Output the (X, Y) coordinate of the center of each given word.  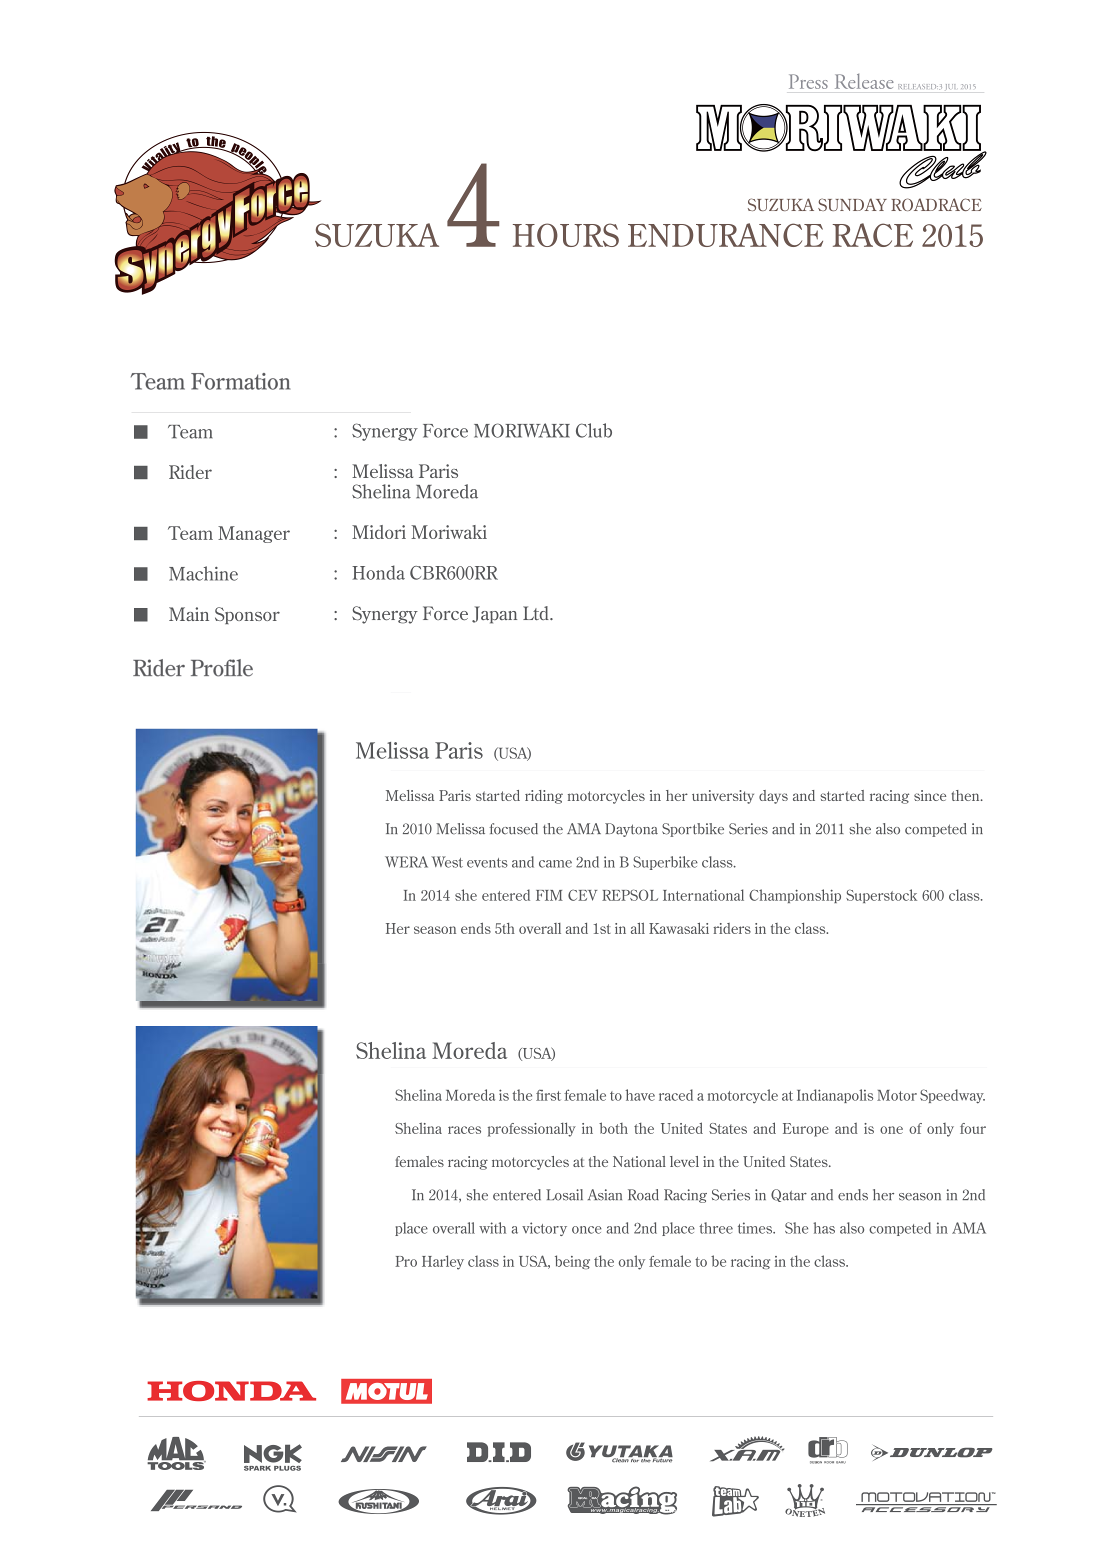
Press (808, 81)
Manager (254, 534)
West (447, 862)
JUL (950, 86)
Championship (795, 896)
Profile (222, 668)
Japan (494, 615)
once (587, 1230)
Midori (379, 532)
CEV (582, 895)
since (930, 795)
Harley (443, 1262)
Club (594, 430)
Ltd (537, 613)
